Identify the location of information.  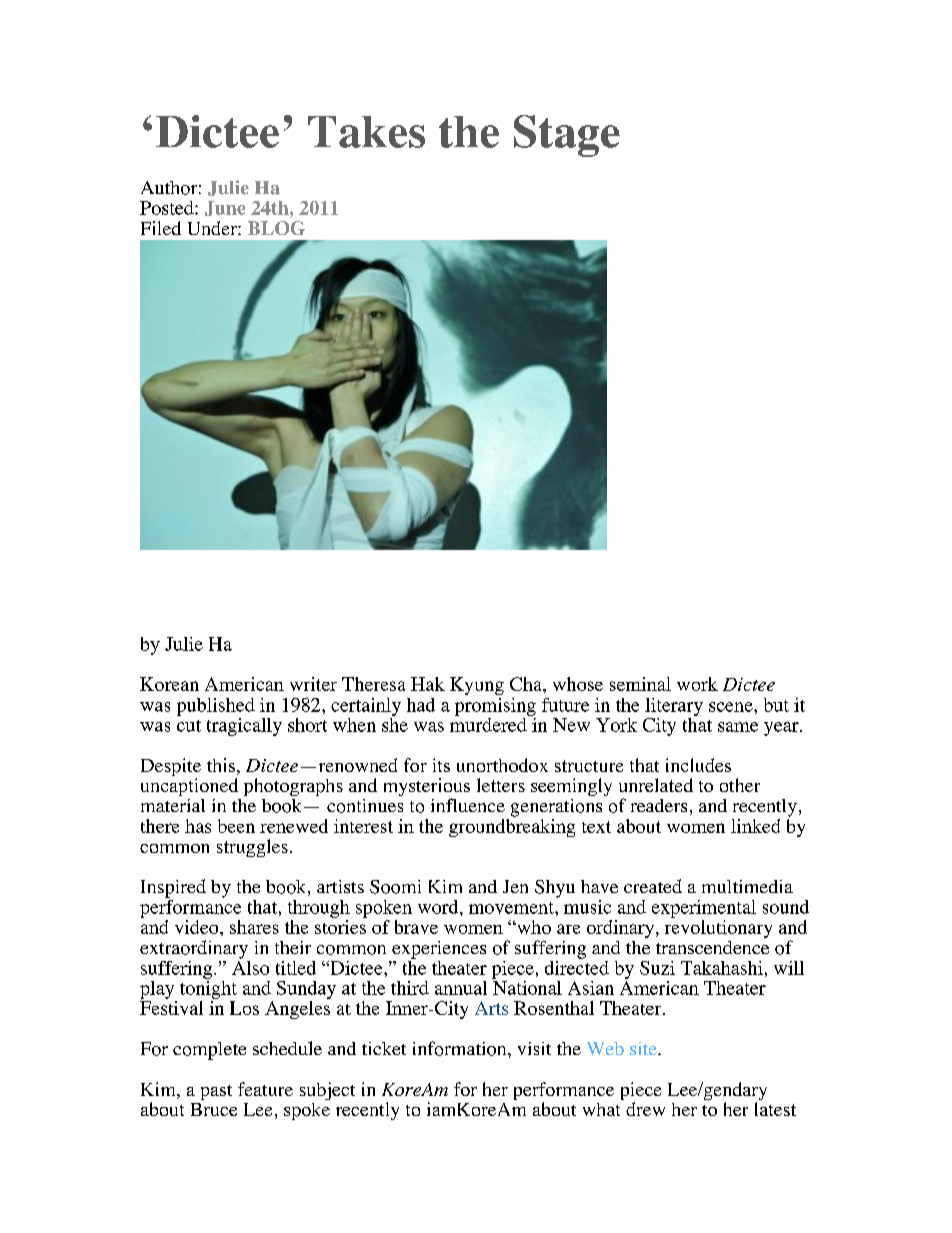
(461, 1048).
